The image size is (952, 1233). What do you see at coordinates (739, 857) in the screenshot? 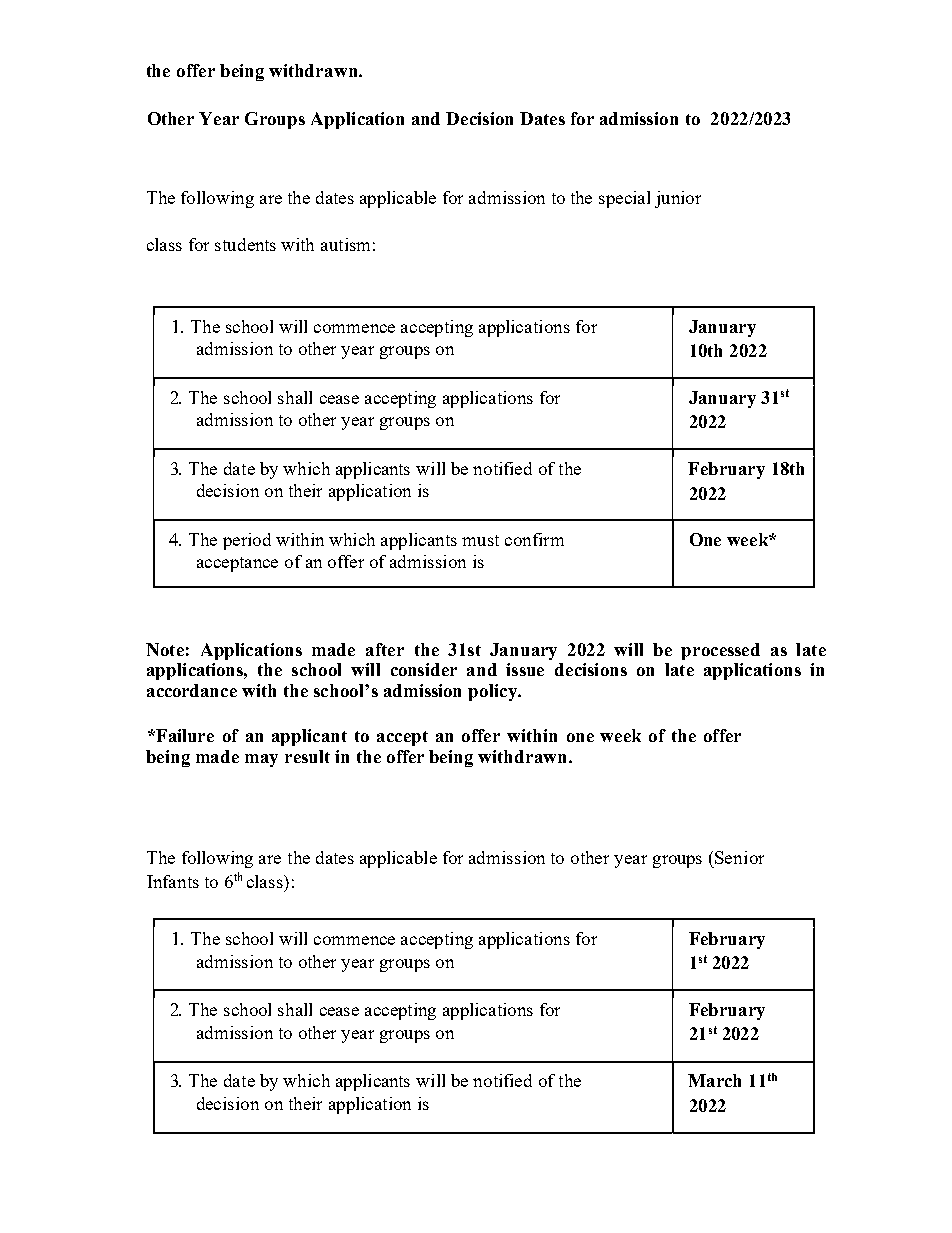
I see `Senior` at bounding box center [739, 857].
